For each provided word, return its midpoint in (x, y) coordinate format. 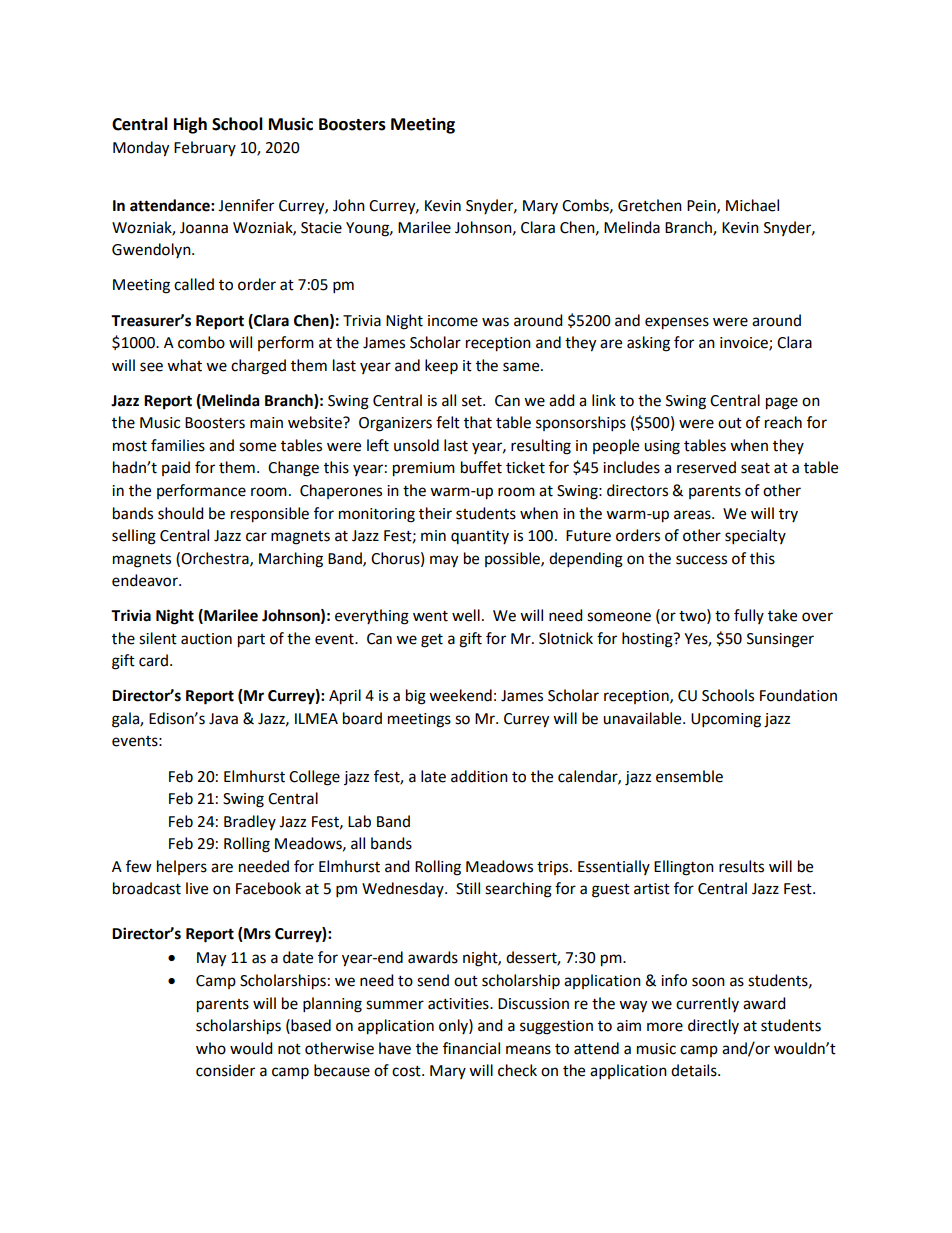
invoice (745, 344)
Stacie (321, 228)
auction (206, 639)
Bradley (250, 822)
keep (441, 367)
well (466, 615)
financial (471, 1048)
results (741, 866)
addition (479, 776)
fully (749, 616)
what (184, 365)
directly (713, 1026)
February (205, 148)
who (211, 1048)
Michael (752, 205)
